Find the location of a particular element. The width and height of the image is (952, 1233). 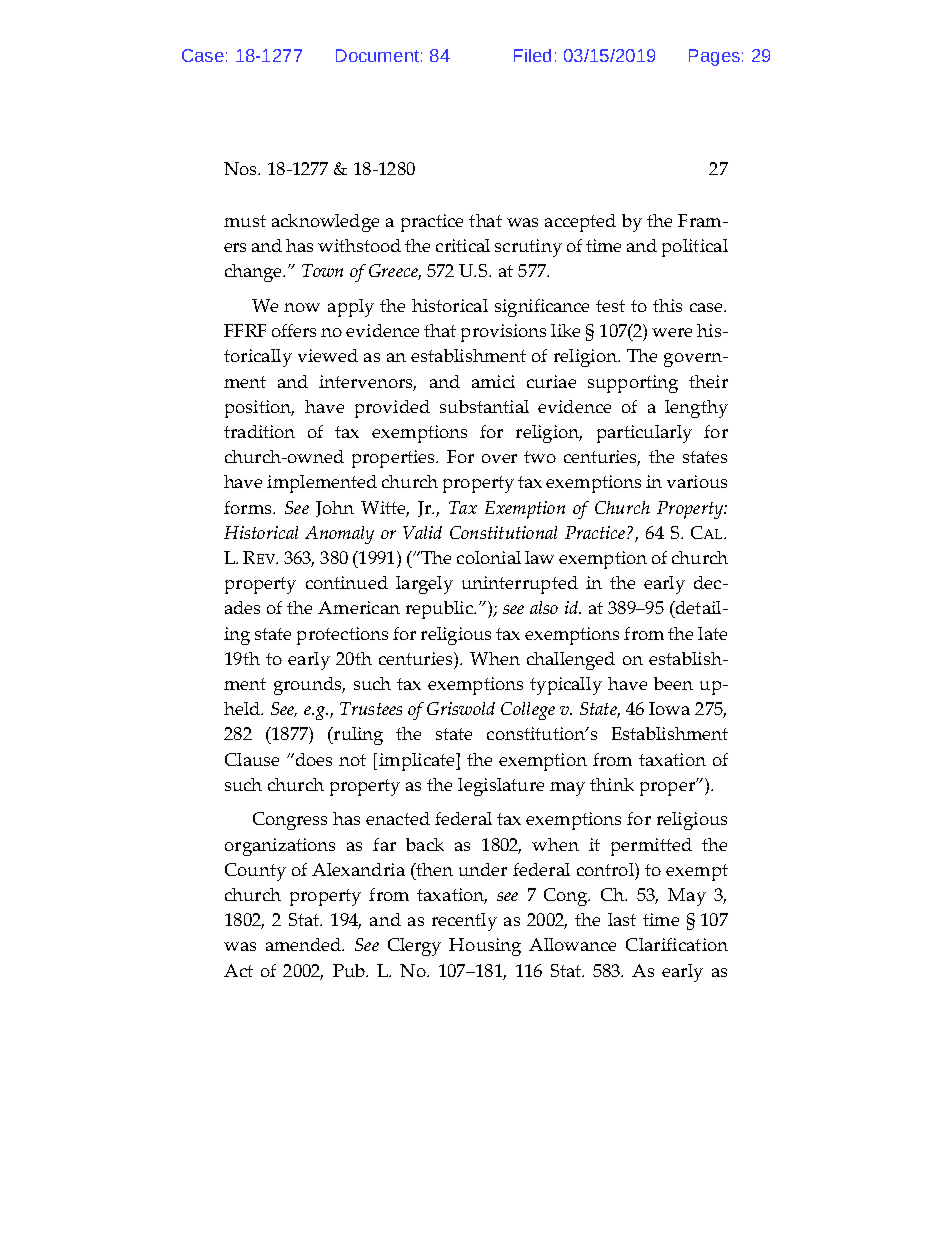

were is located at coordinates (672, 332).
